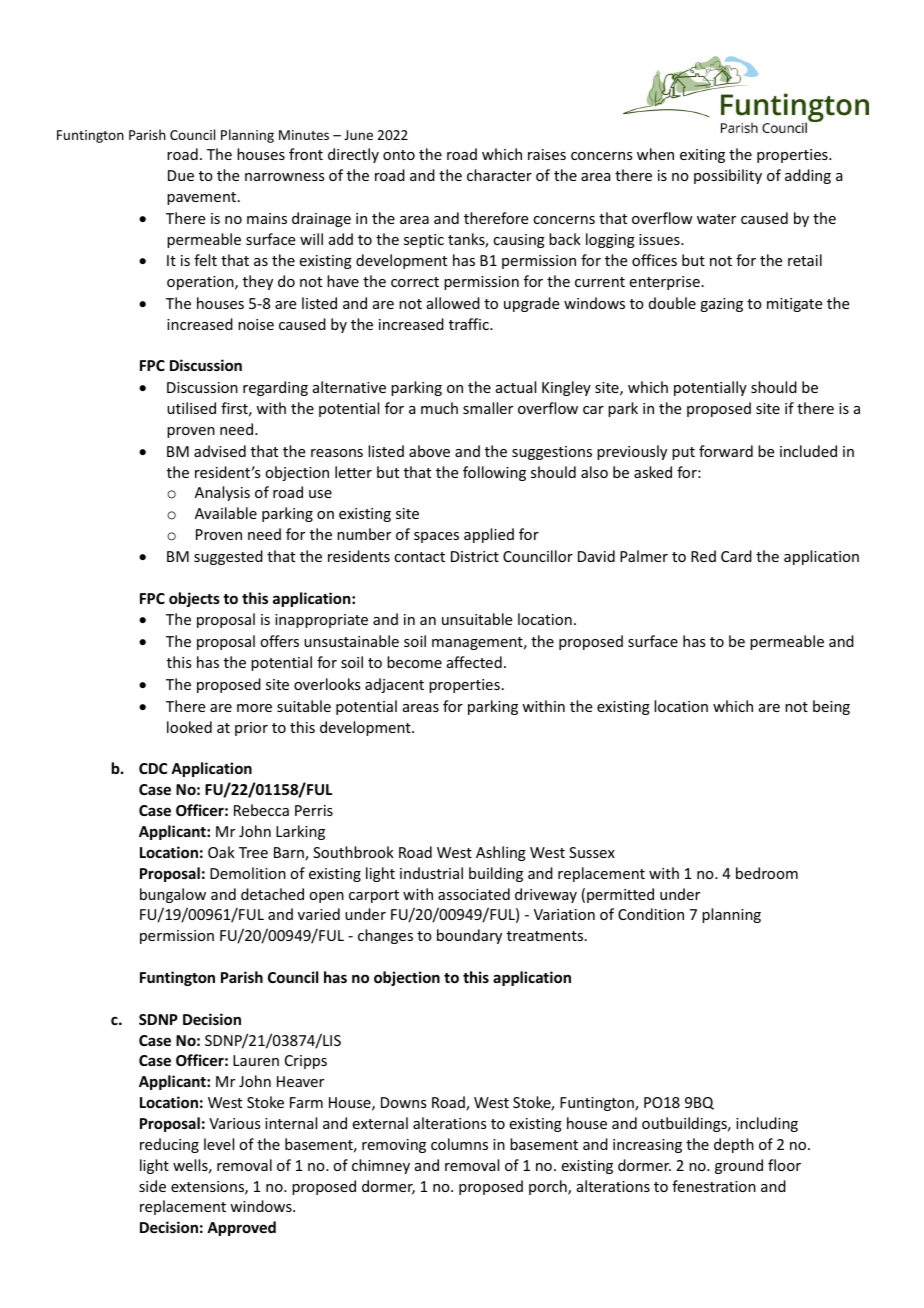 The height and width of the image is (1308, 924). Describe the element at coordinates (254, 708) in the image. I see `more` at that location.
